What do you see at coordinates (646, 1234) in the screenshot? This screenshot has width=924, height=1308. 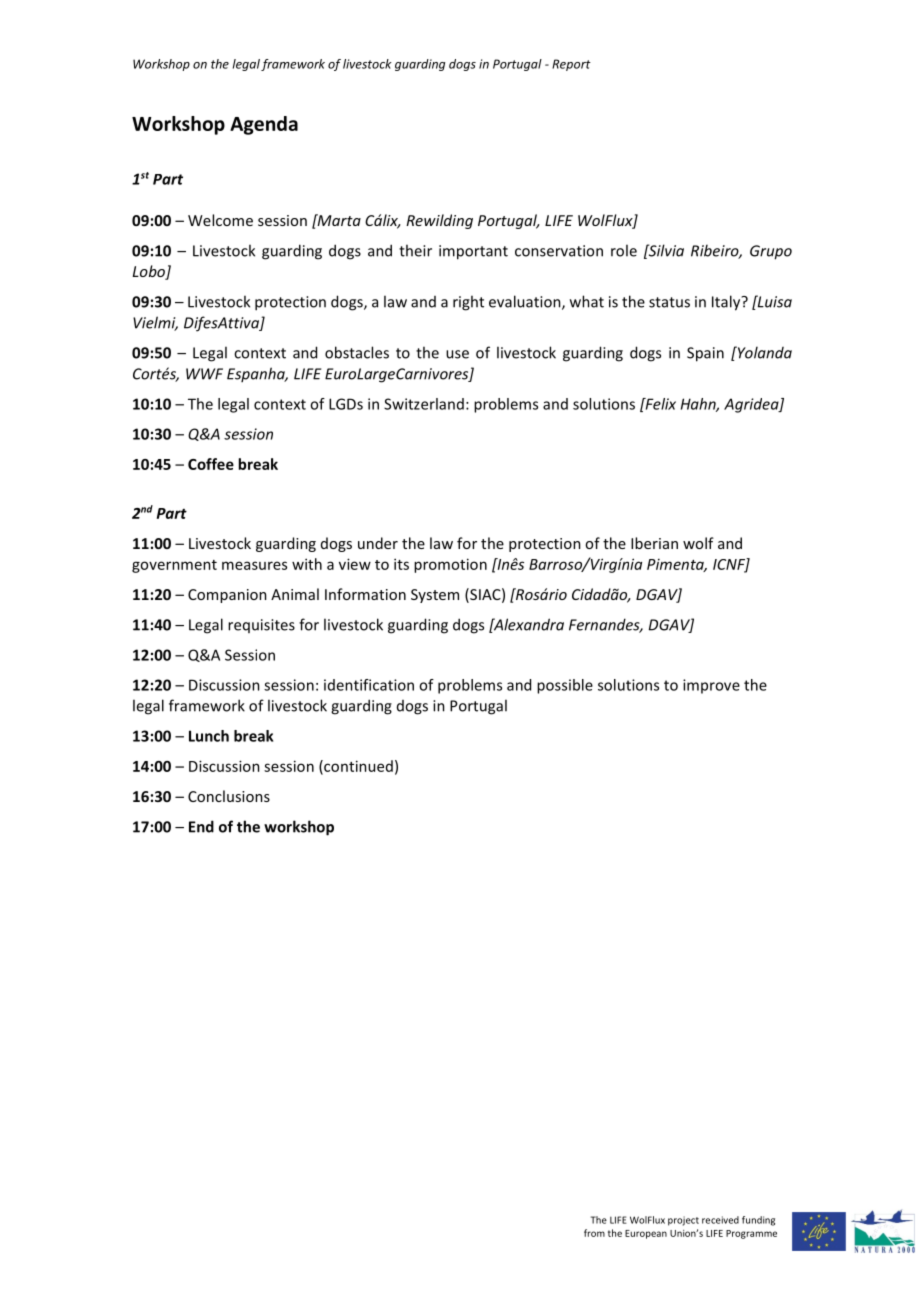 I see `European` at bounding box center [646, 1234].
